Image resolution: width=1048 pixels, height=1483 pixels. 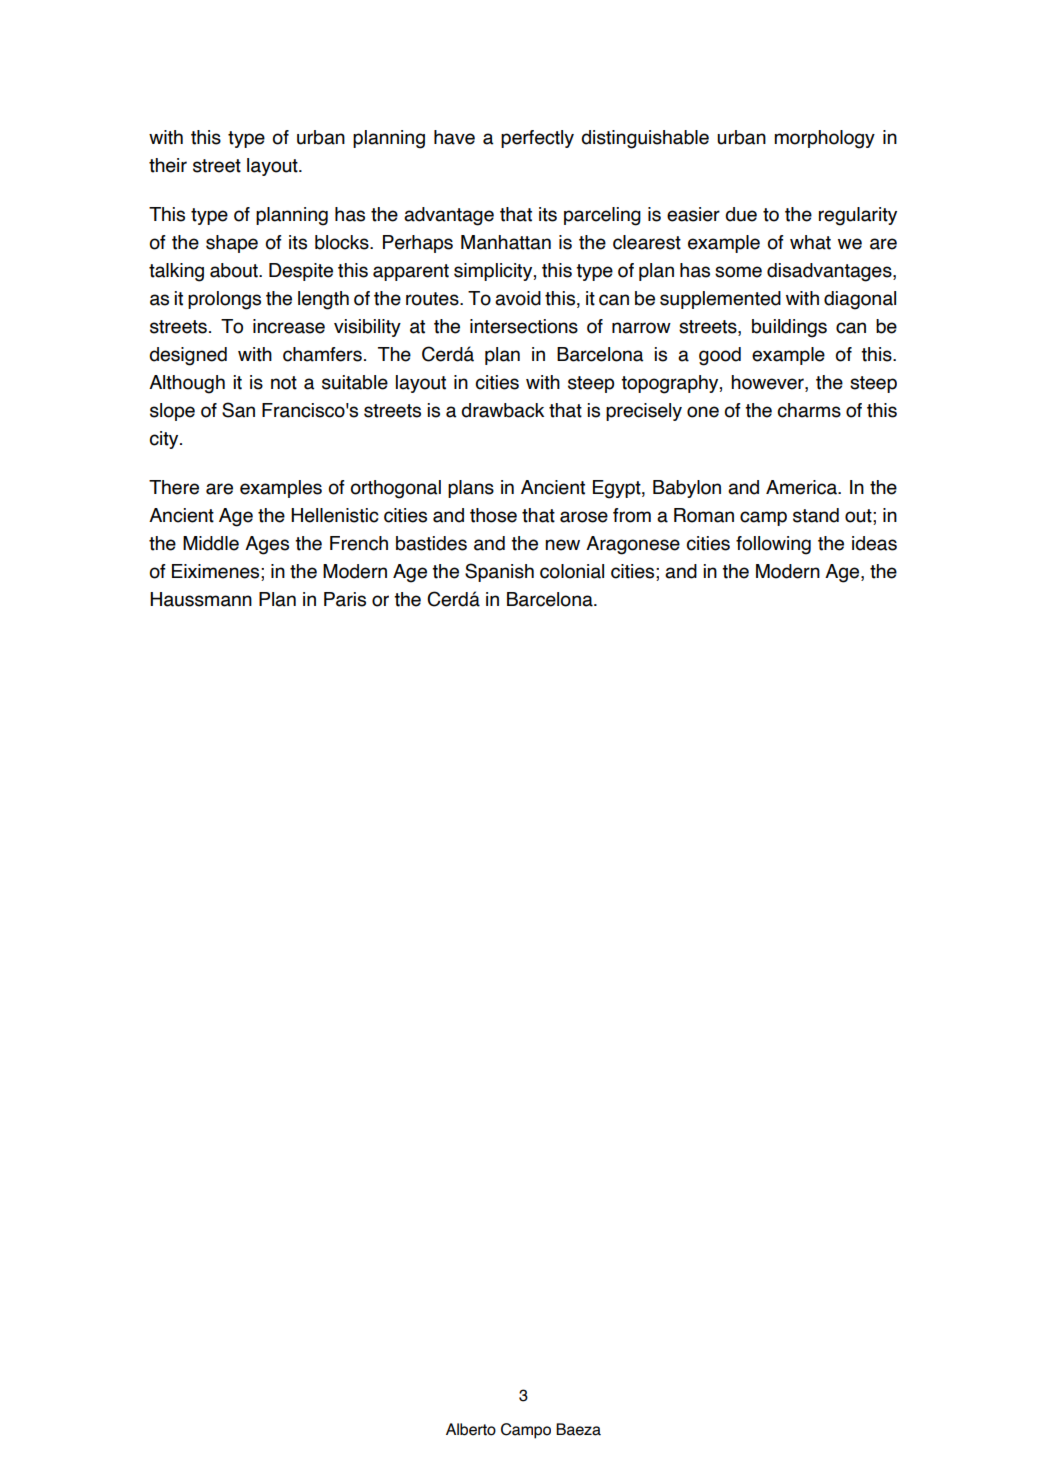 What do you see at coordinates (201, 599) in the image?
I see `Haussmann` at bounding box center [201, 599].
